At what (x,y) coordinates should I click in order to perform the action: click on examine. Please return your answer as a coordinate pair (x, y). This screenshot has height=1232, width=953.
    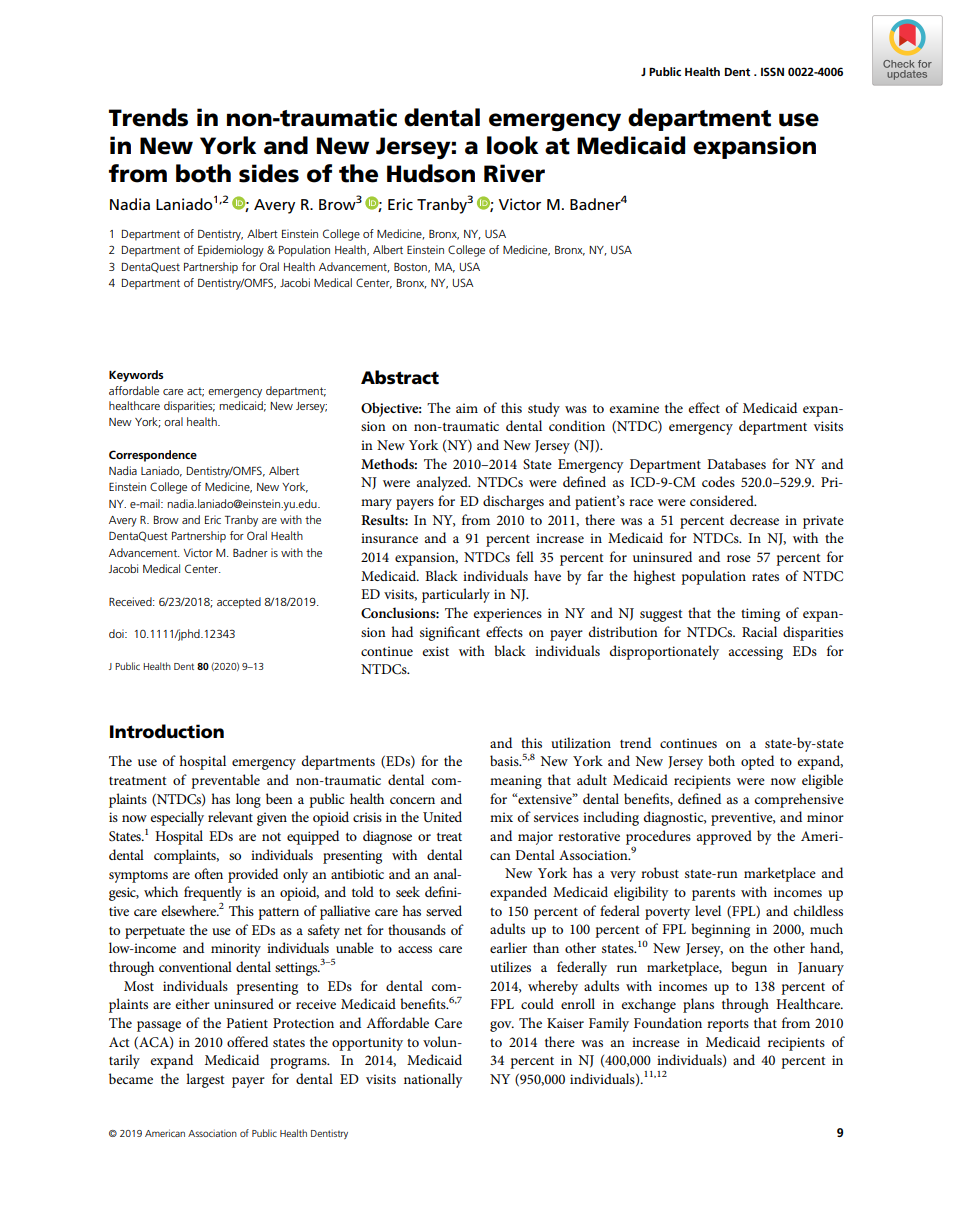
    Looking at the image, I should click on (634, 408).
